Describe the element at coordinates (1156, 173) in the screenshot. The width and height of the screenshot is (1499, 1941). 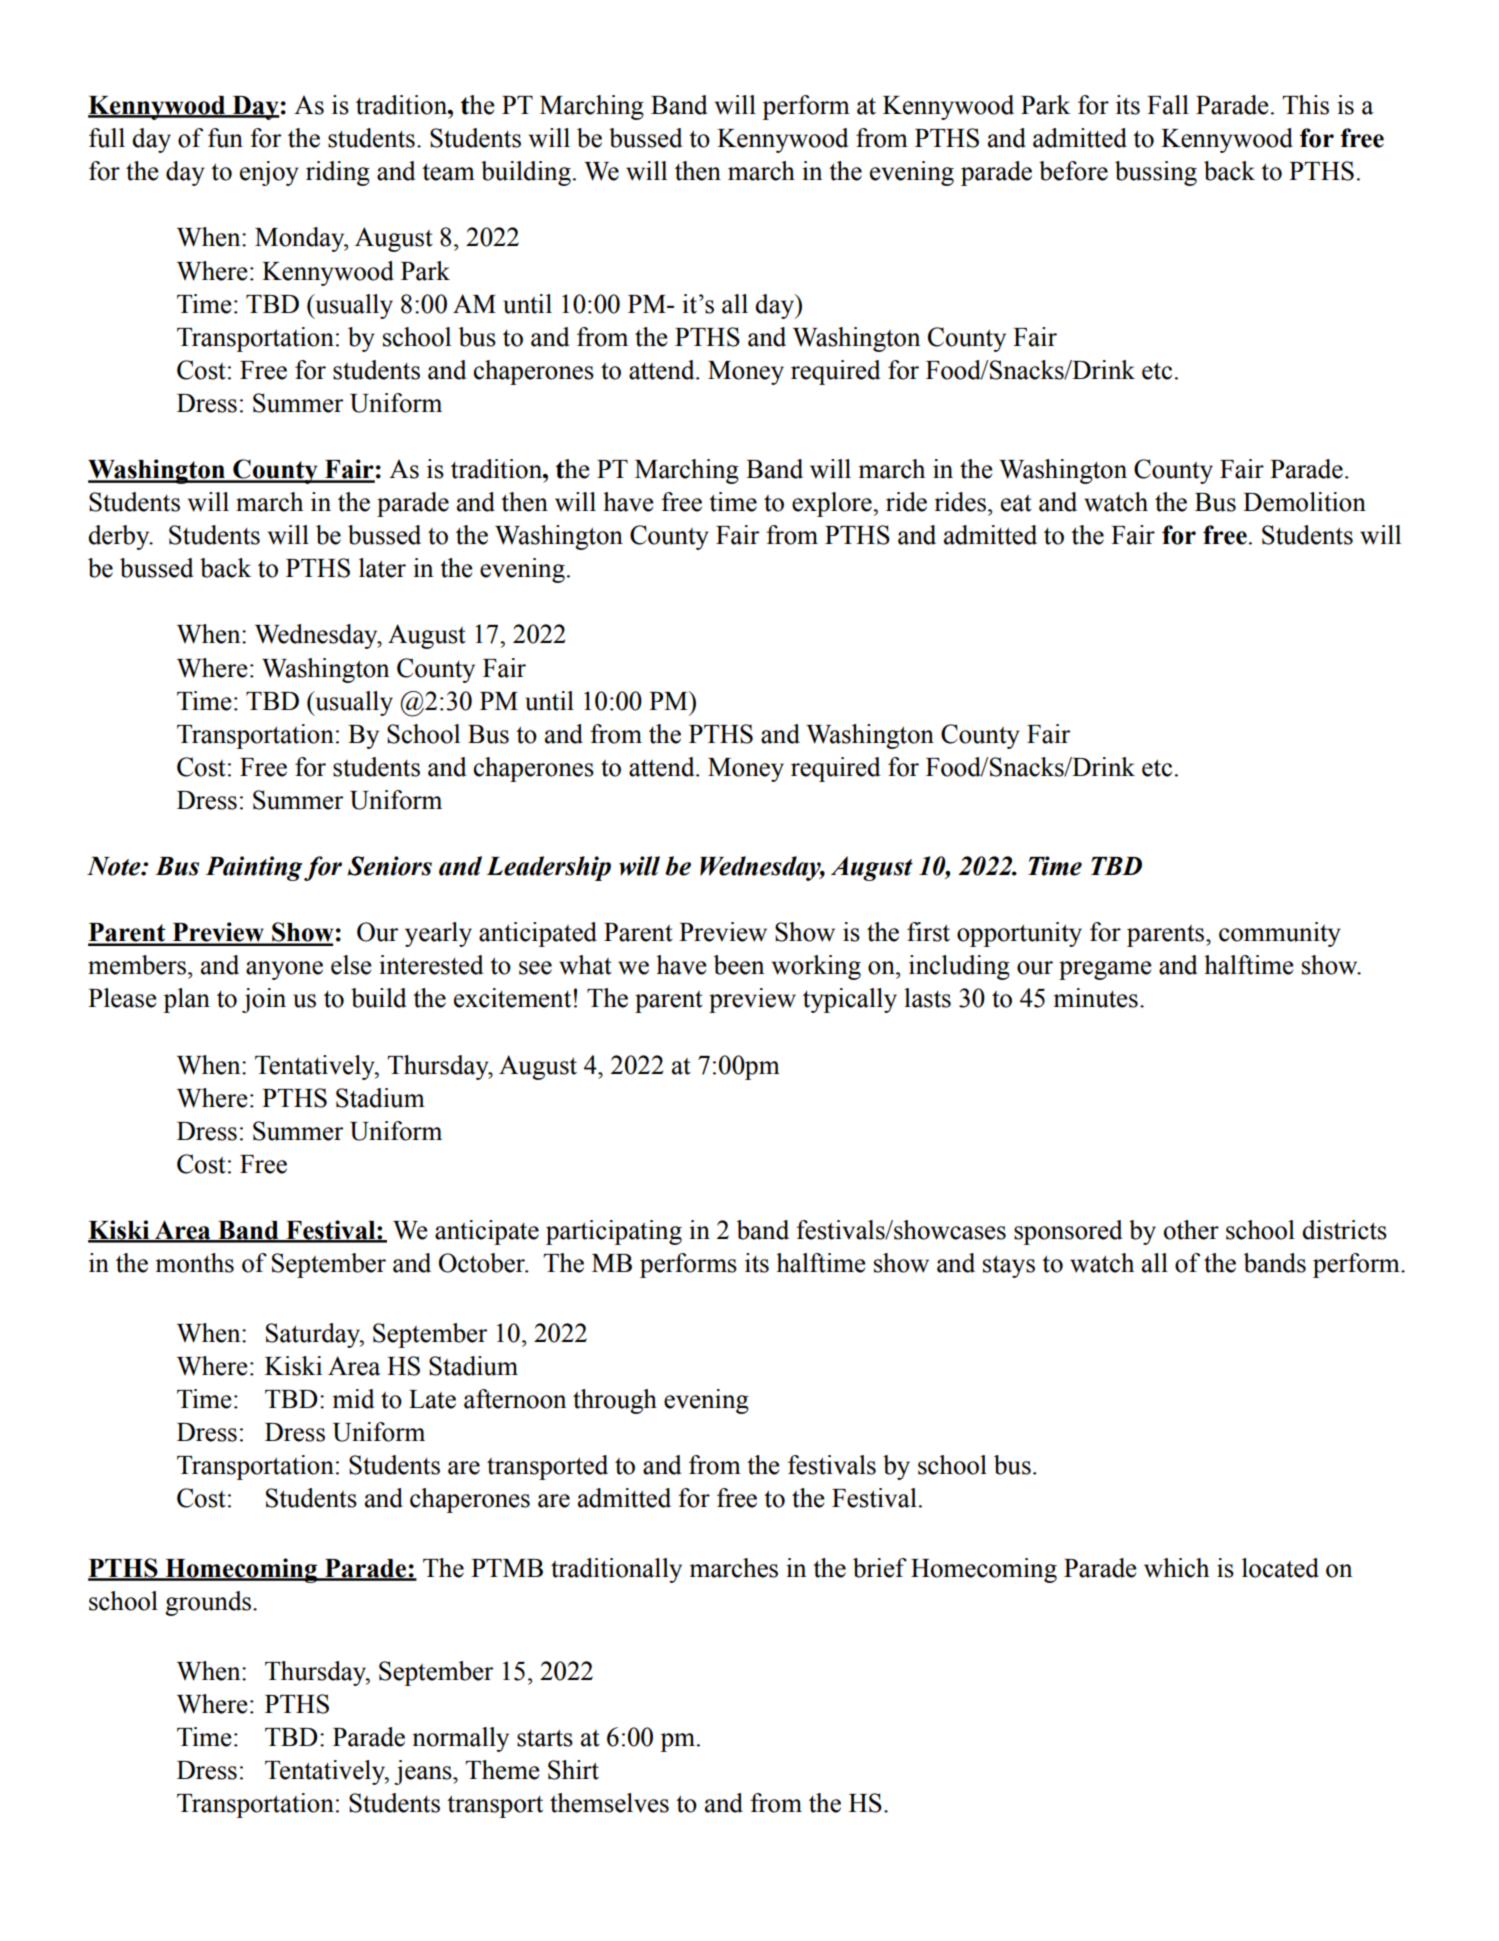
I see `bussing` at that location.
